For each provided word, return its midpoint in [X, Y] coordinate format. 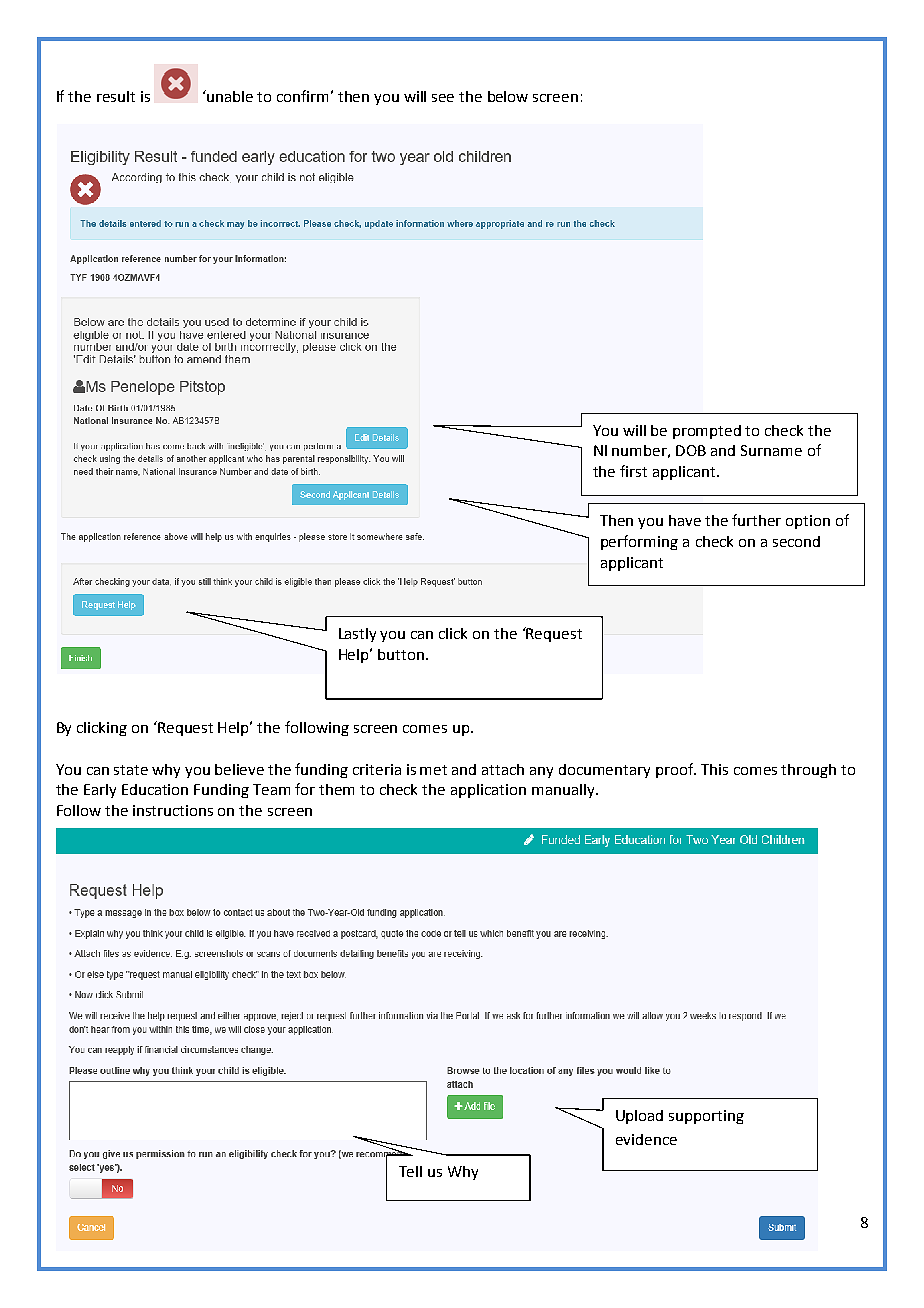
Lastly [357, 635]
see [443, 98]
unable [230, 96]
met [433, 770]
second [796, 541]
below [508, 96]
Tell [410, 1171]
